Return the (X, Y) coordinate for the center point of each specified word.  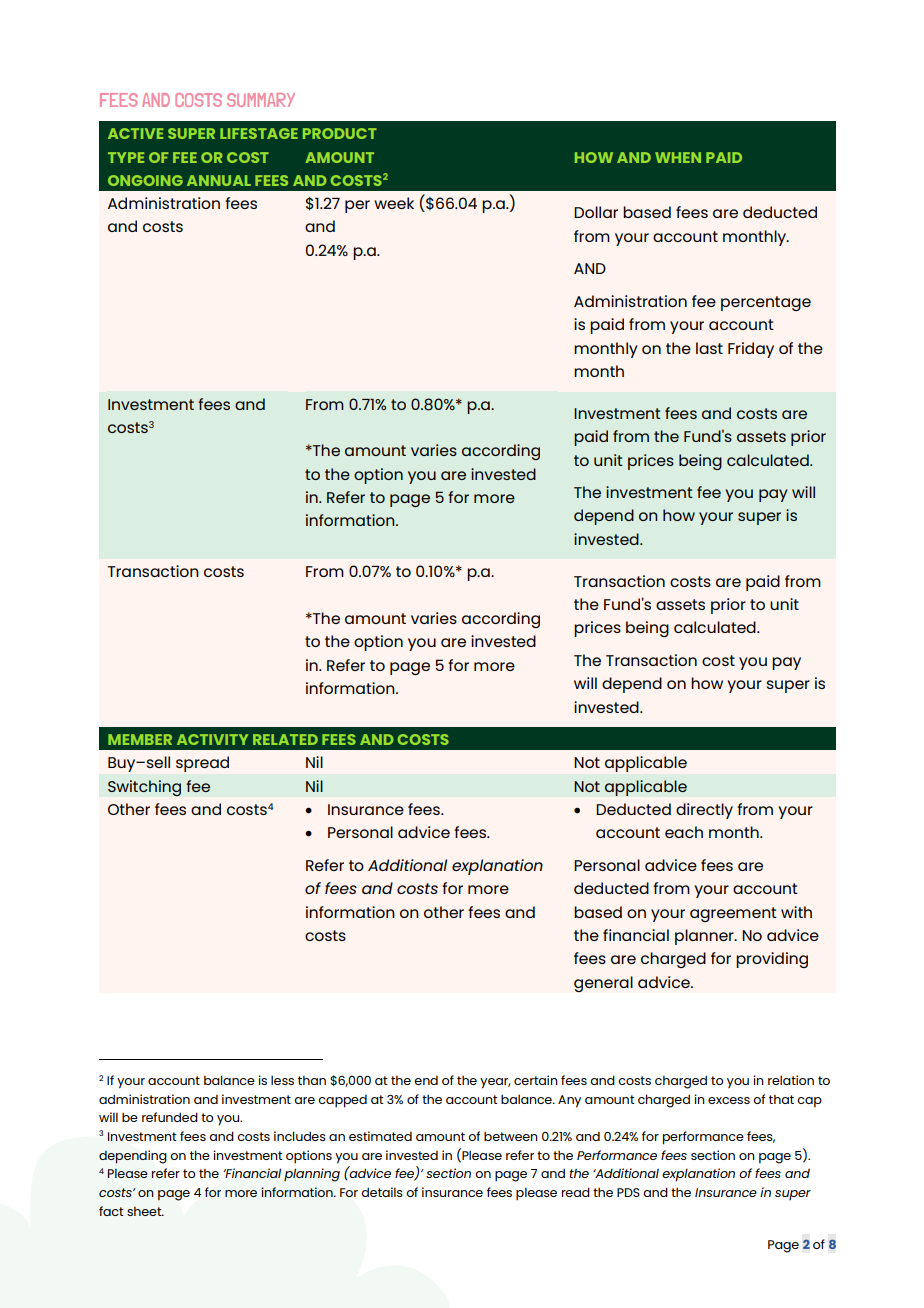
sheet (145, 1211)
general (603, 984)
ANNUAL (219, 180)
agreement (733, 914)
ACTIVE (136, 133)
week (394, 203)
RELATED (285, 739)
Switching (144, 788)
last (709, 348)
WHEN (678, 157)
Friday (751, 350)
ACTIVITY (213, 739)
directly (704, 811)
